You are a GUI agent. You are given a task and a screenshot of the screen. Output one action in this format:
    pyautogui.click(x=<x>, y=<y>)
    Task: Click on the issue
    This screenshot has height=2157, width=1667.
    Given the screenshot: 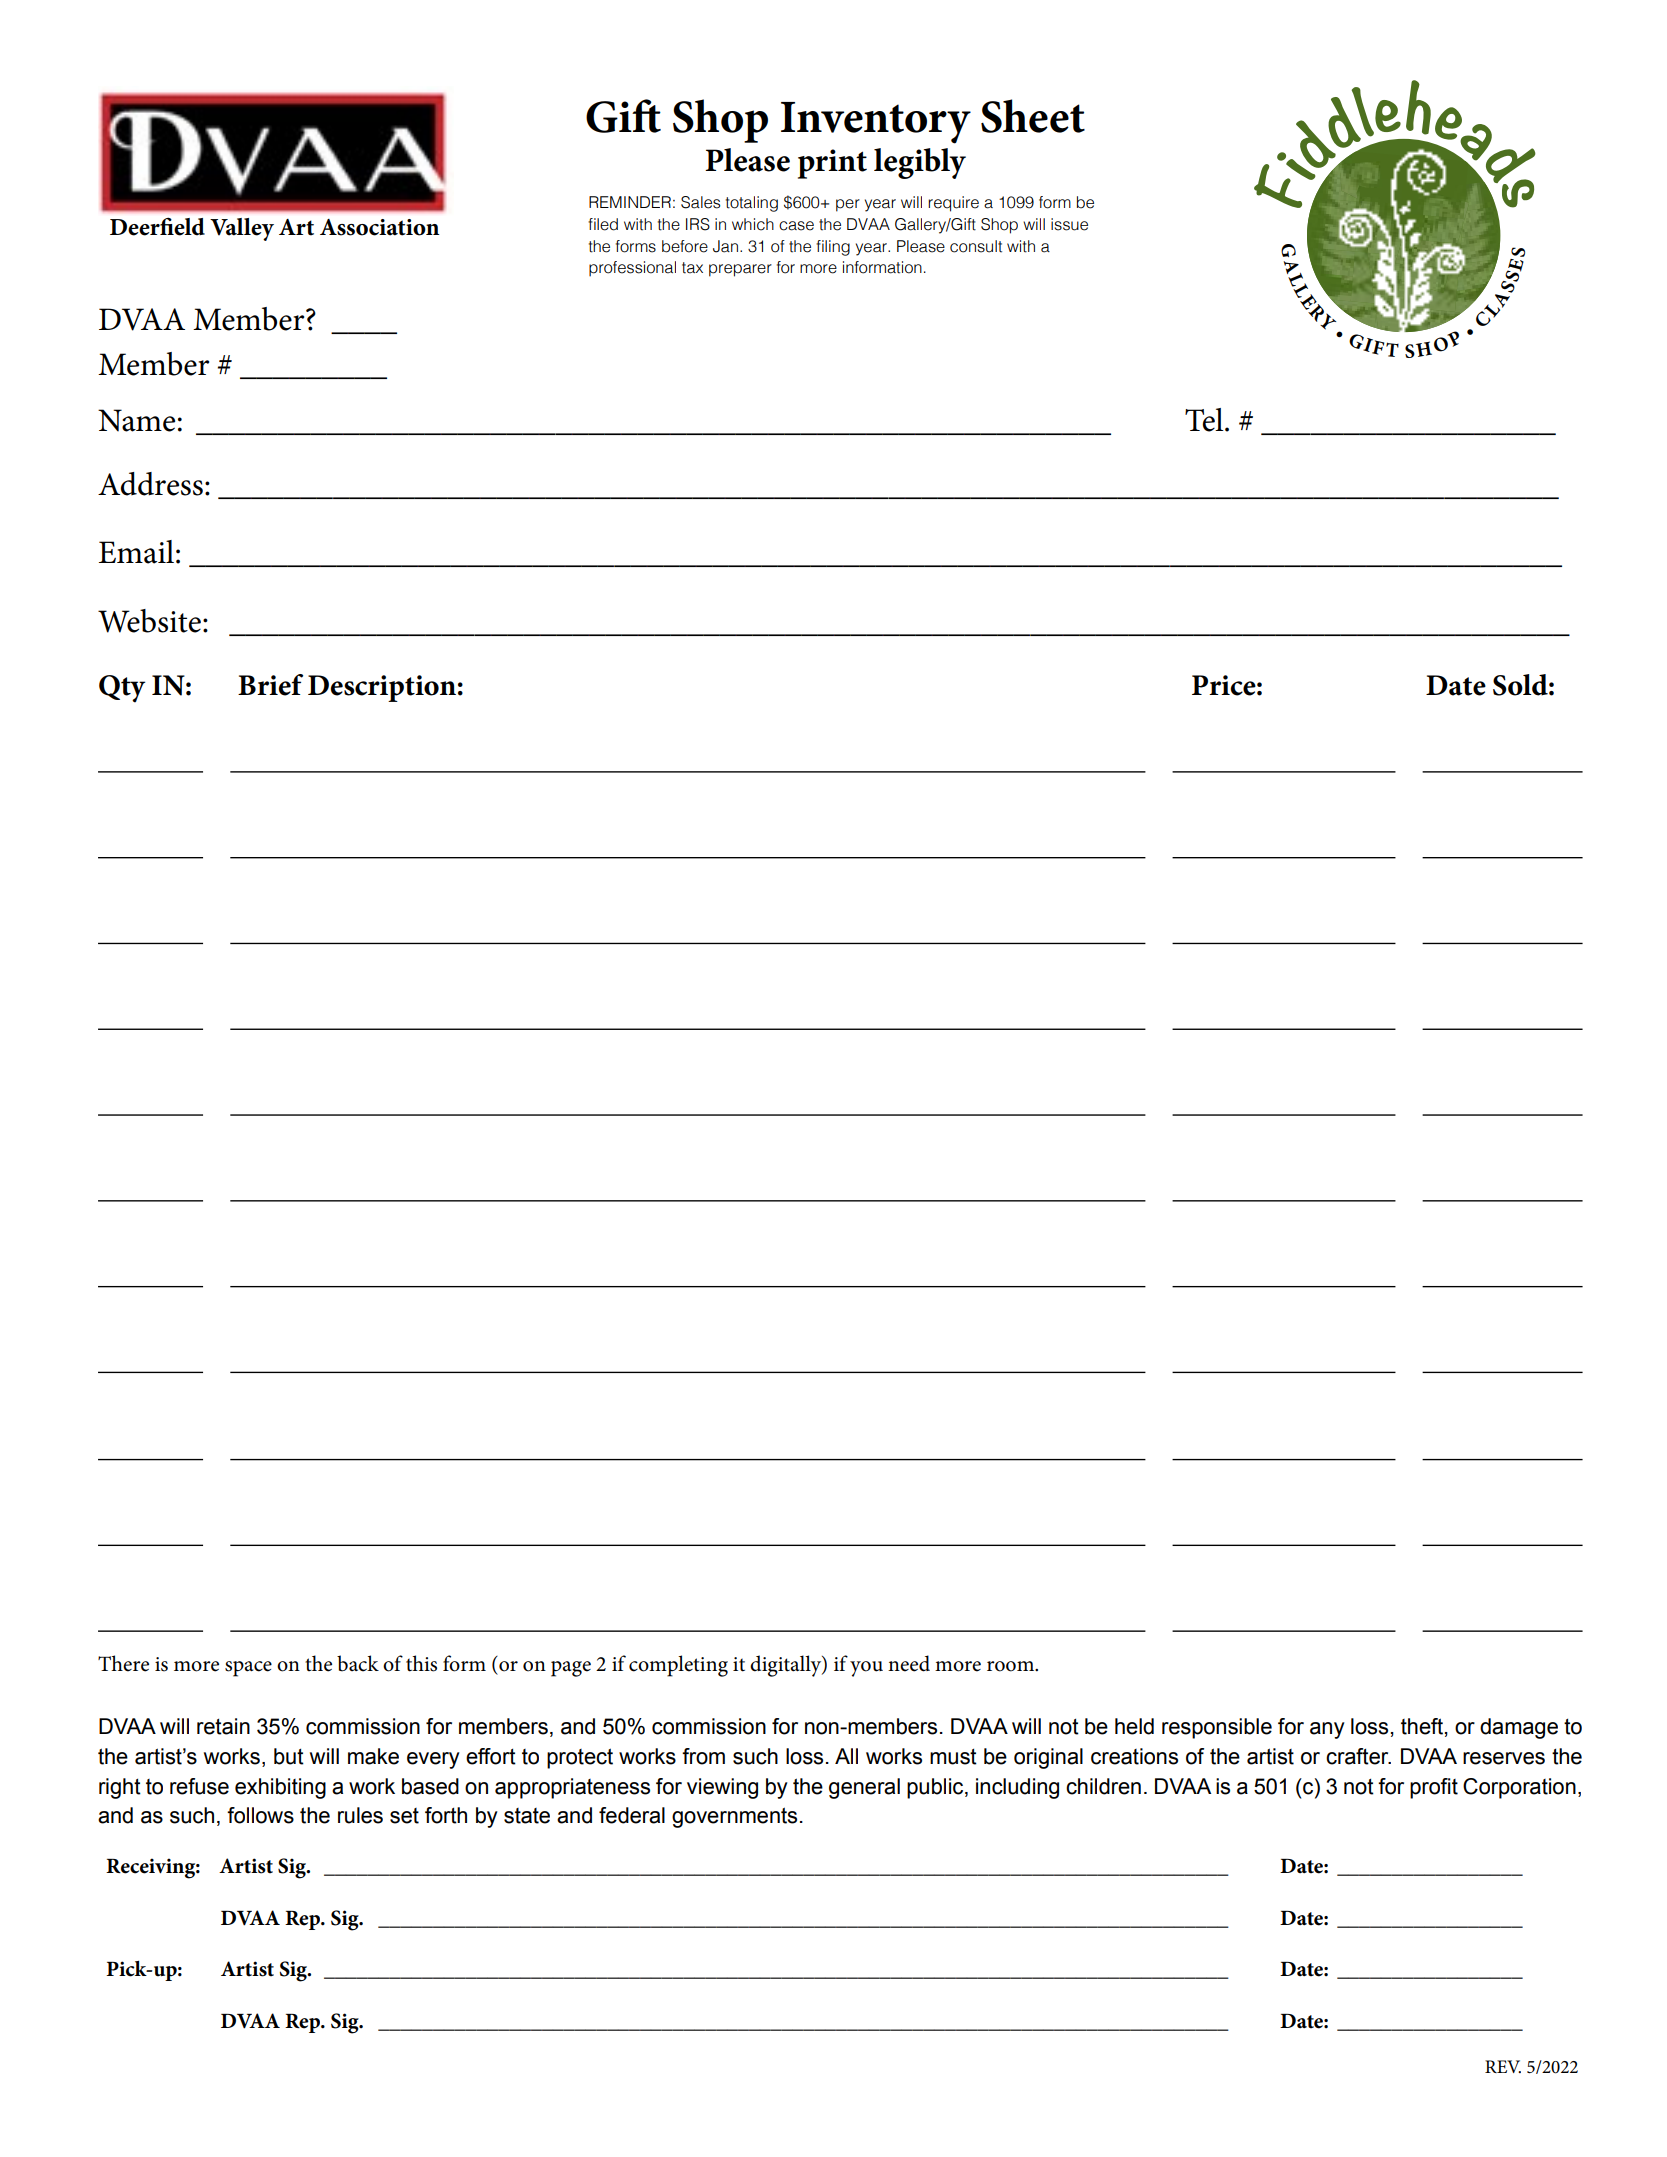 What is the action you would take?
    pyautogui.click(x=1069, y=224)
